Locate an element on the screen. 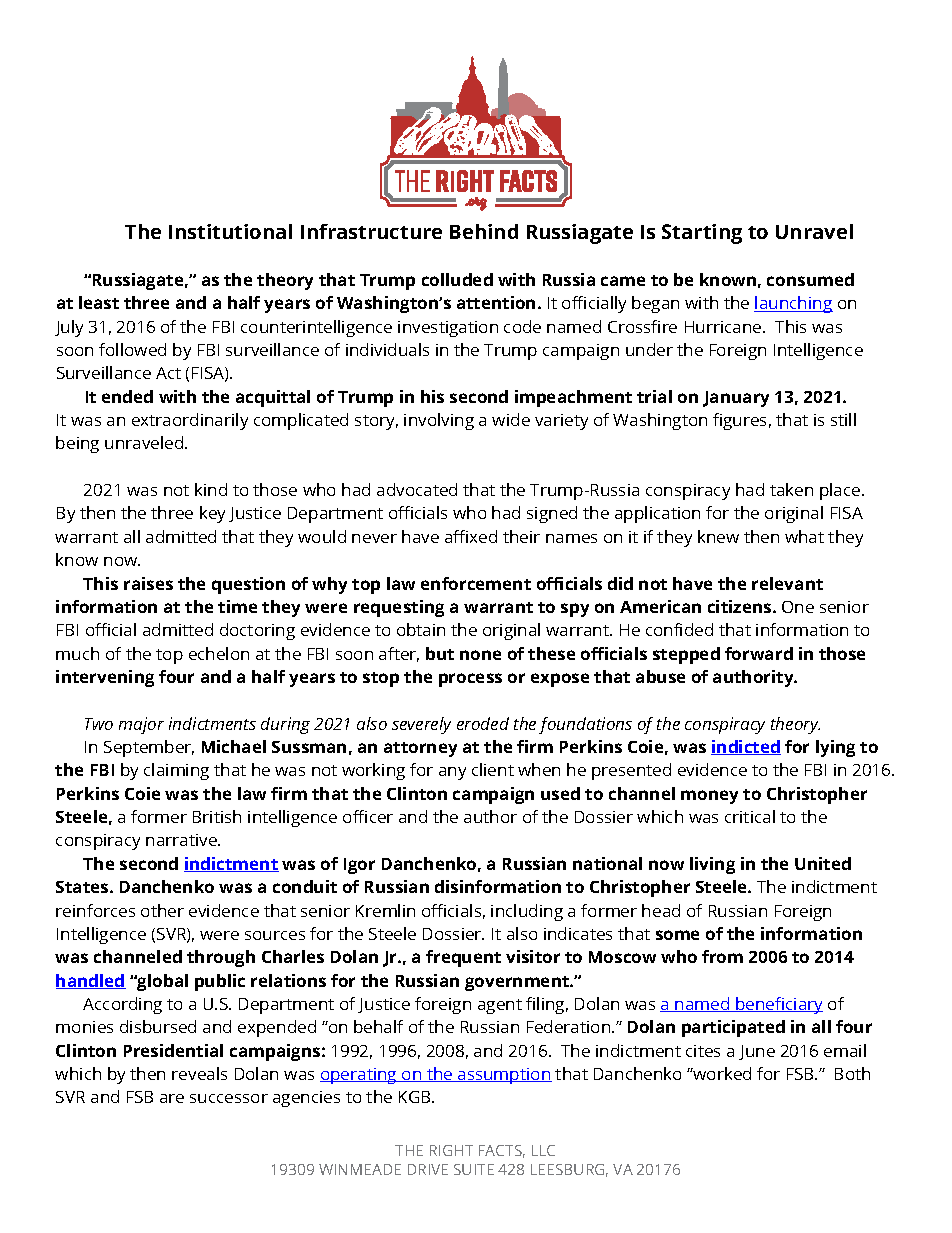 Image resolution: width=952 pixels, height=1233 pixels. Institutional is located at coordinates (230, 231).
